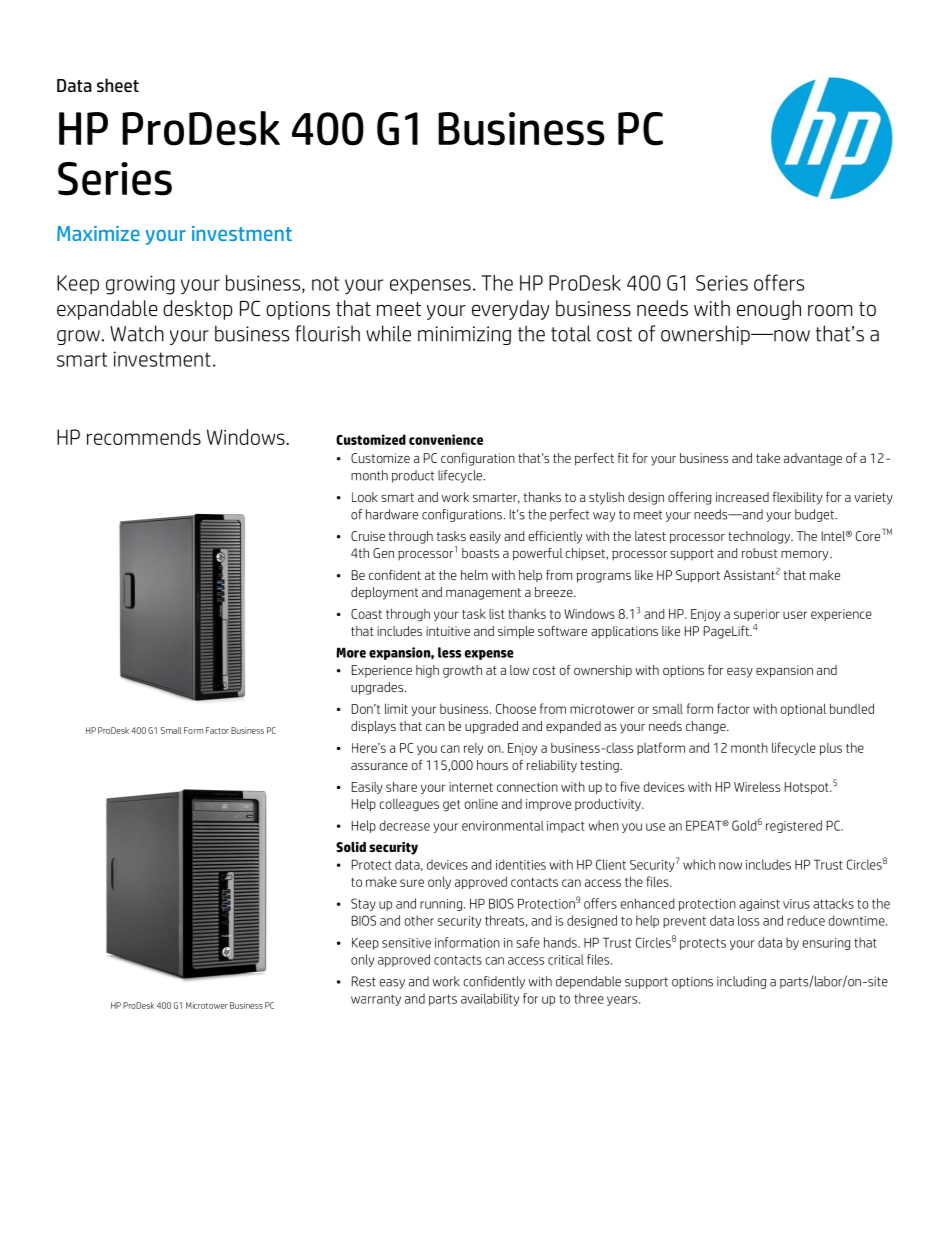  What do you see at coordinates (325, 283) in the page?
I see `not` at bounding box center [325, 283].
